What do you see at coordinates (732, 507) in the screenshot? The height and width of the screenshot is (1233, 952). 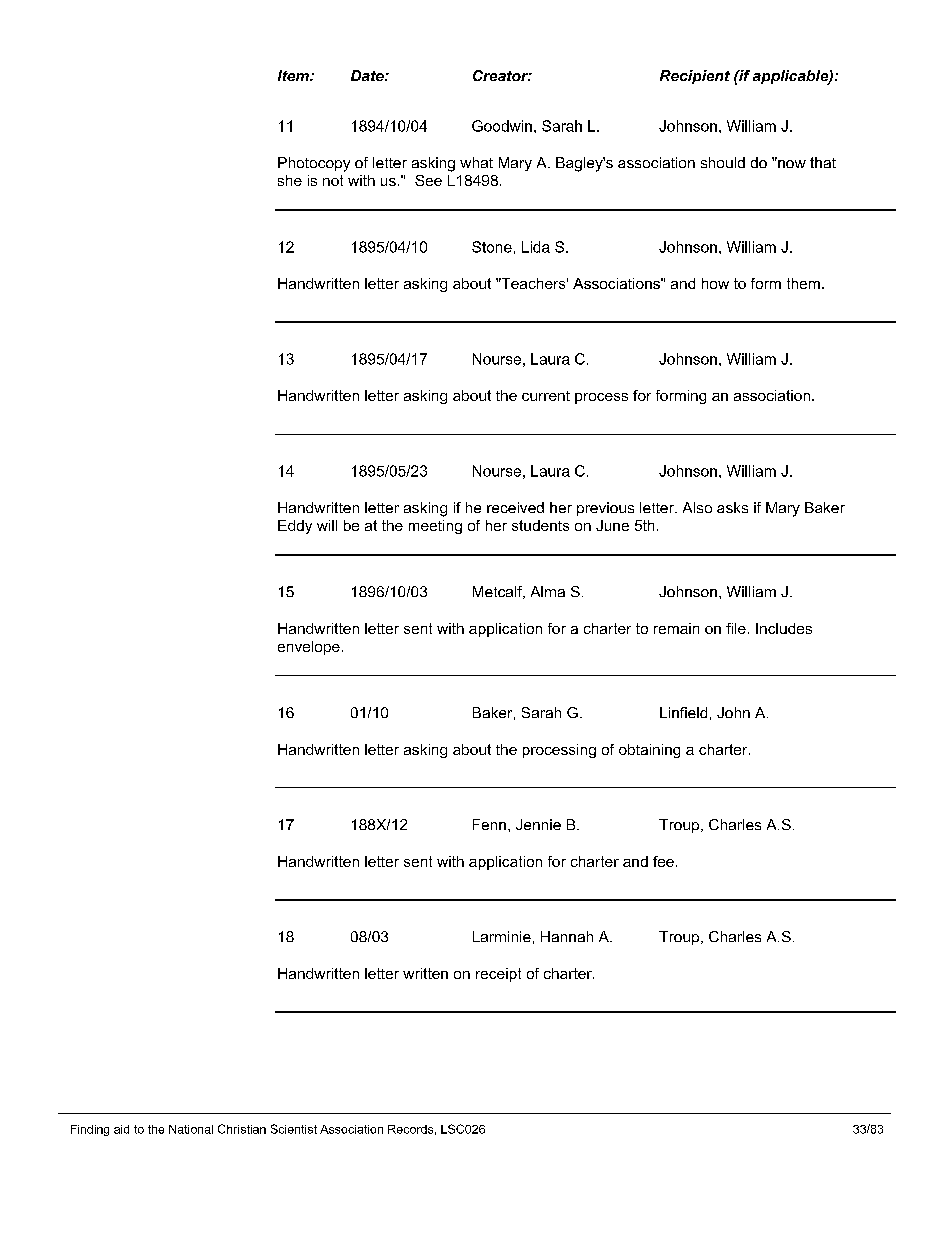 I see `asks` at bounding box center [732, 507].
